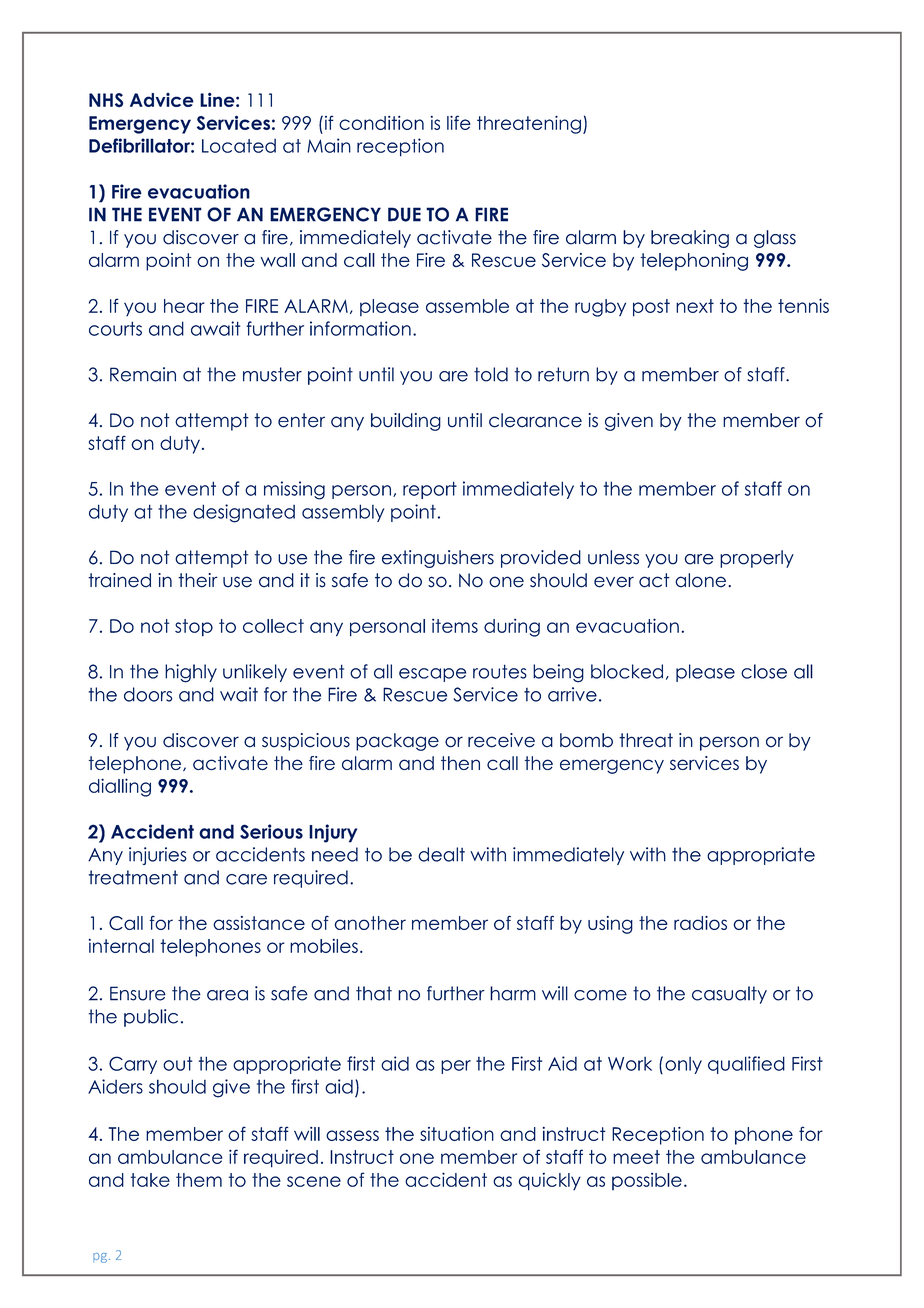 This image has height=1308, width=924. I want to click on them, so click(199, 1180).
